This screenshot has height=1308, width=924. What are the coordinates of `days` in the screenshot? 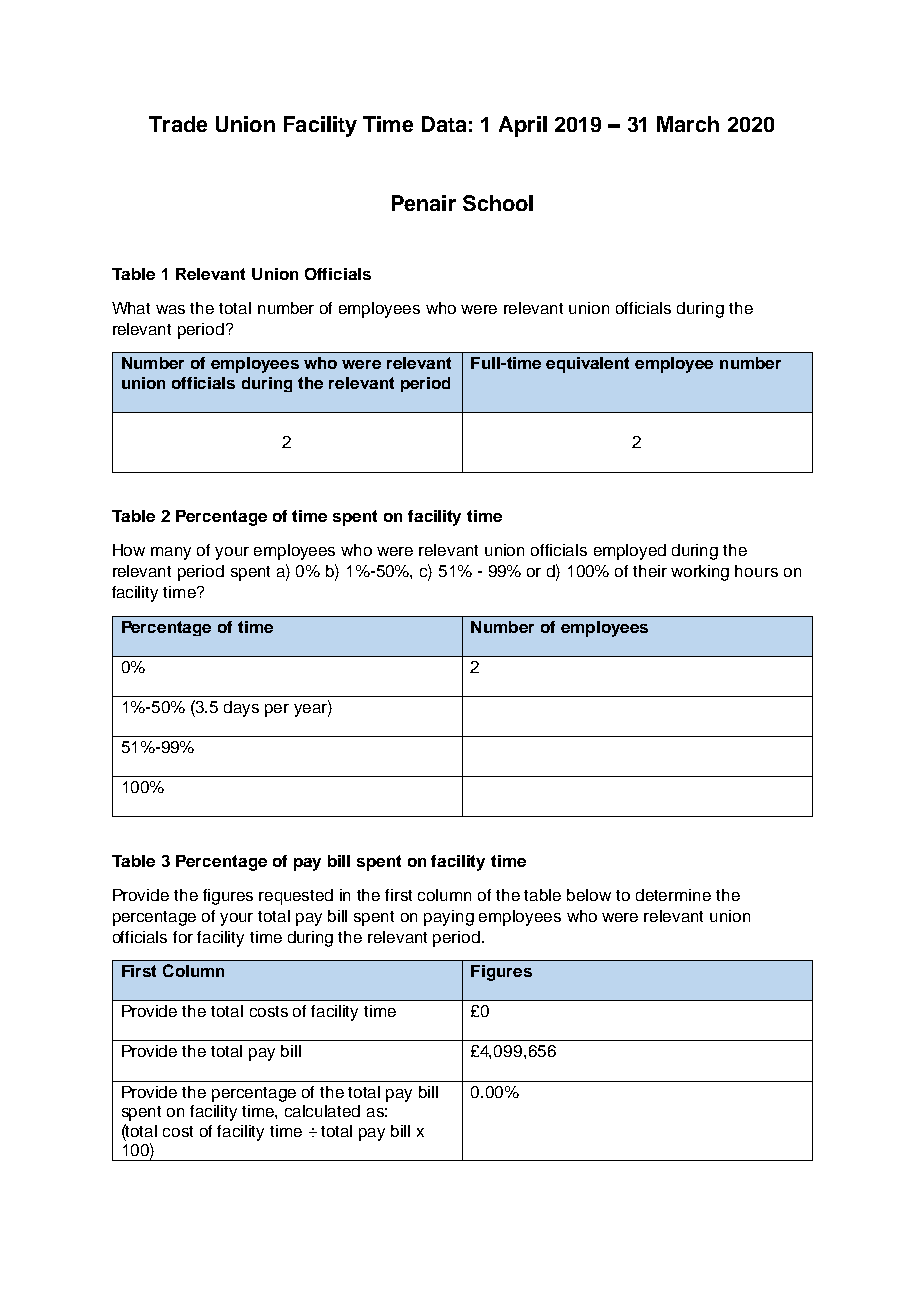 It's located at (241, 709).
